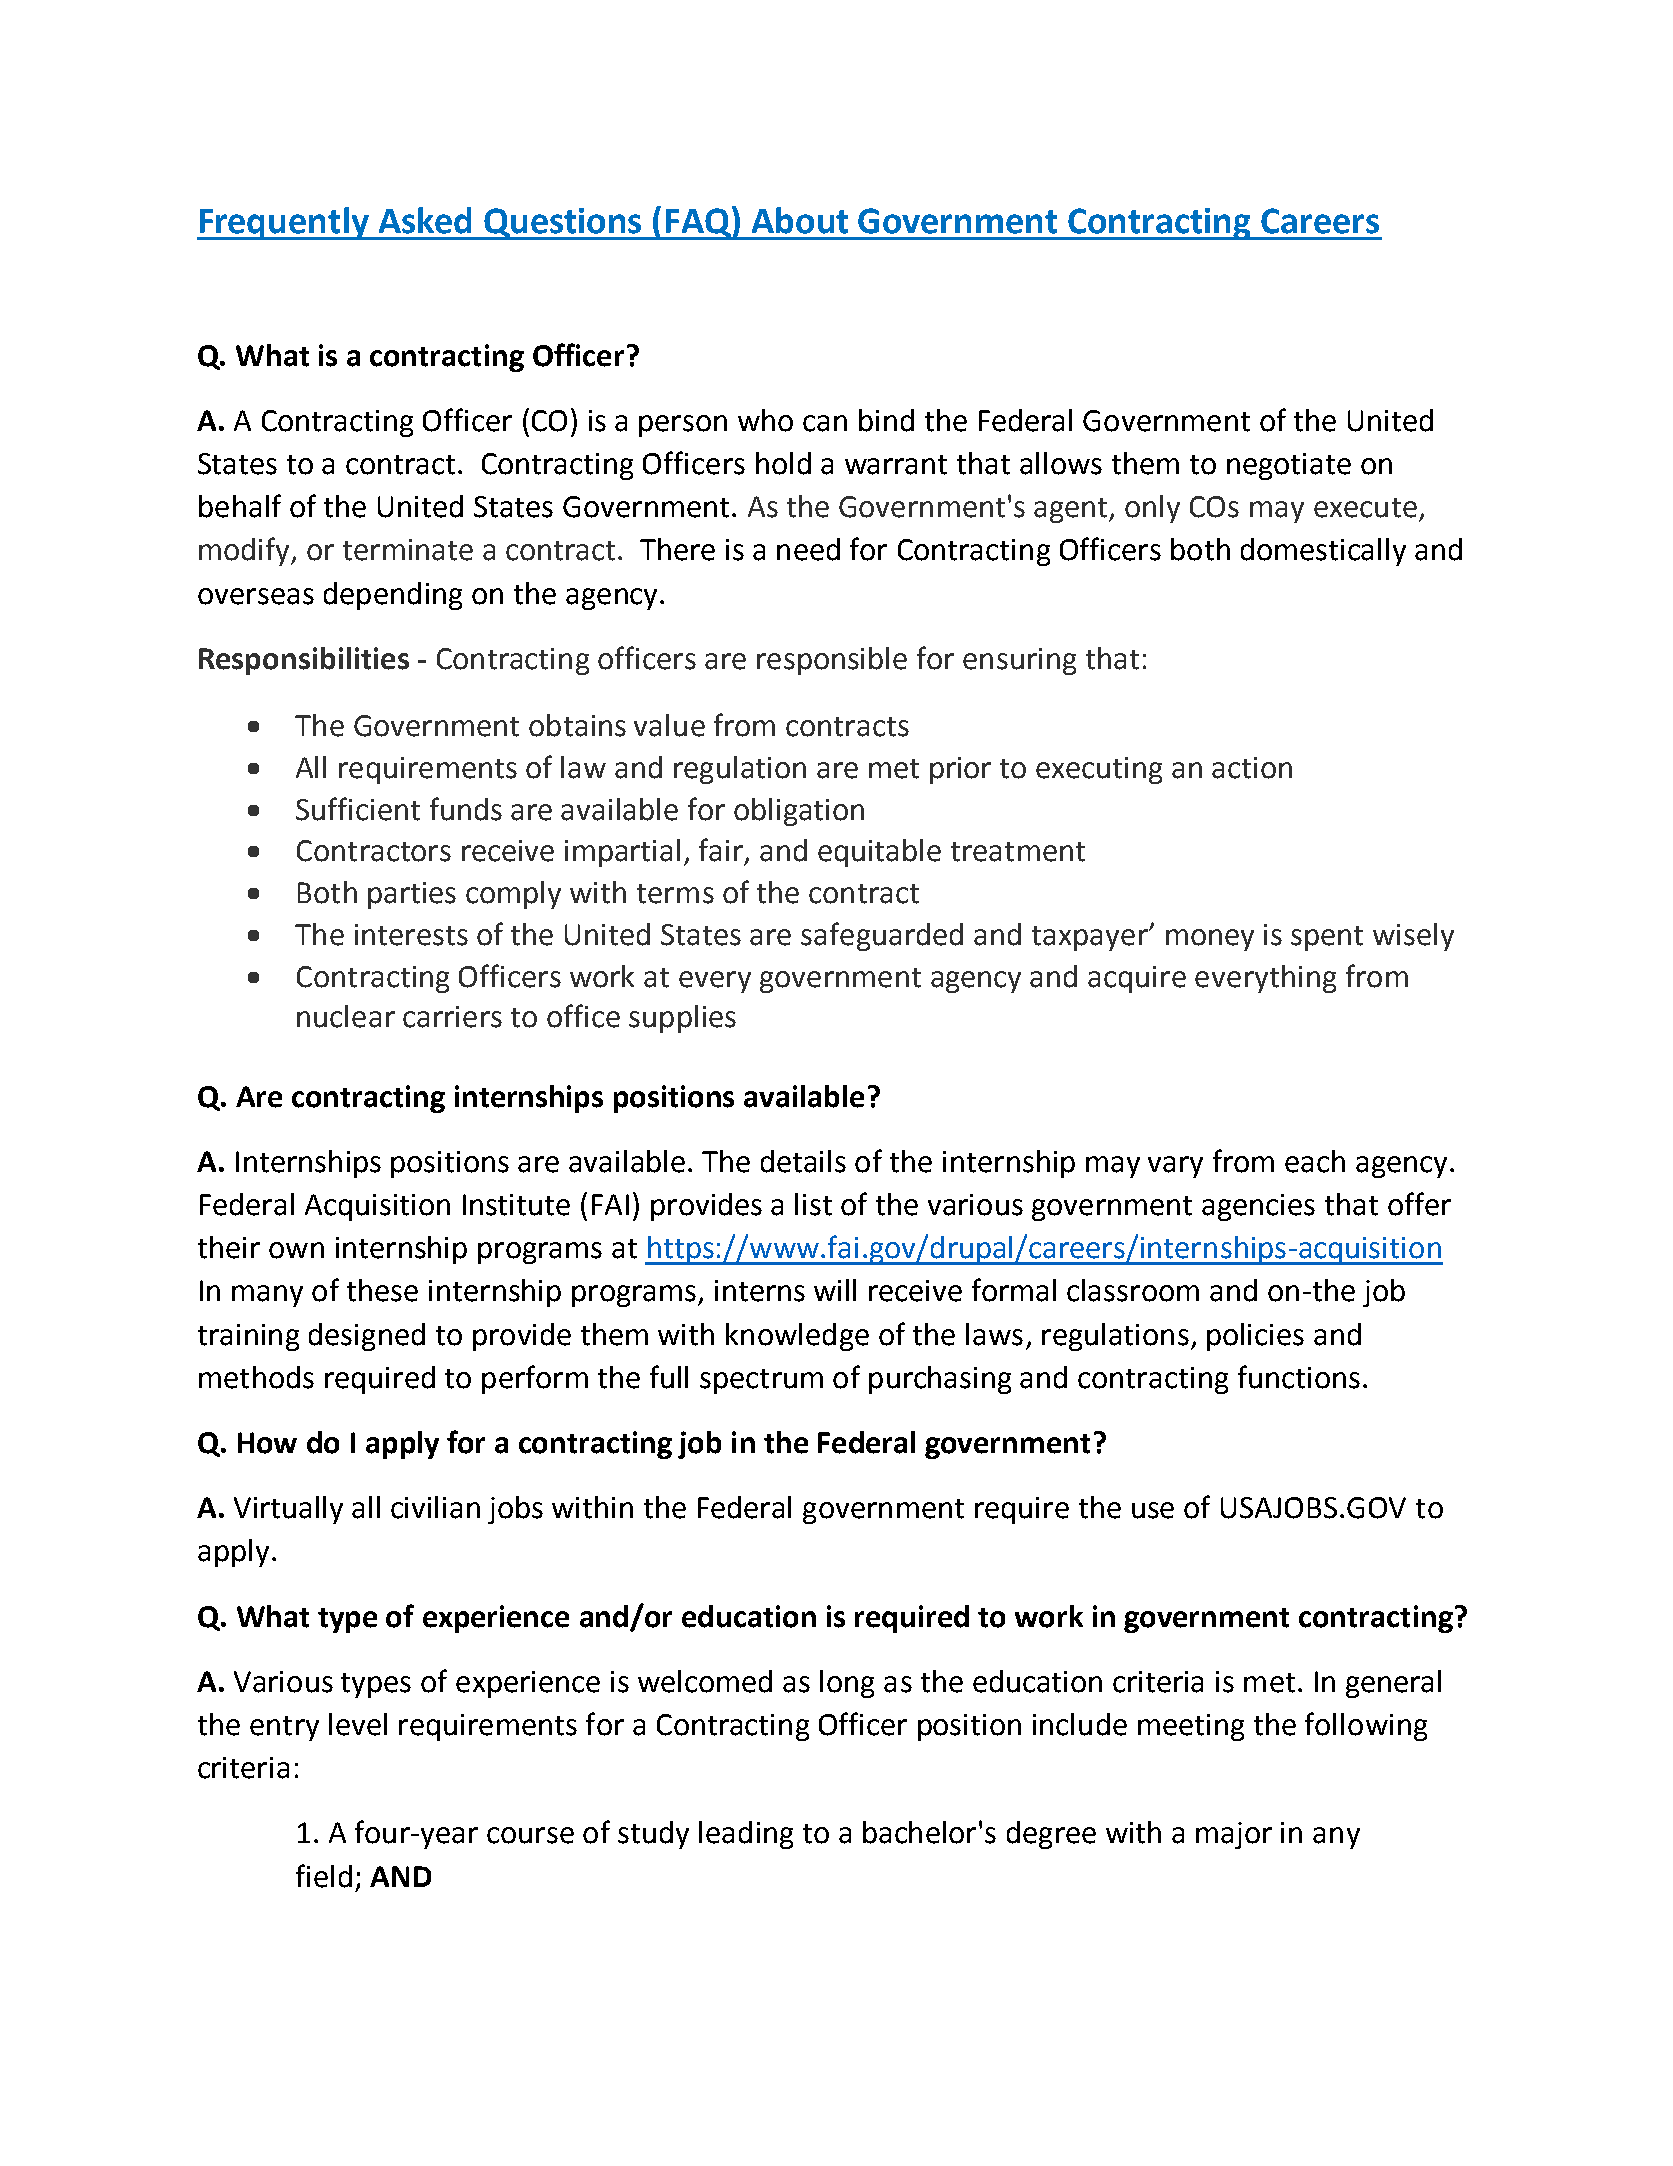  What do you see at coordinates (358, 809) in the document?
I see `Sufficient` at bounding box center [358, 809].
